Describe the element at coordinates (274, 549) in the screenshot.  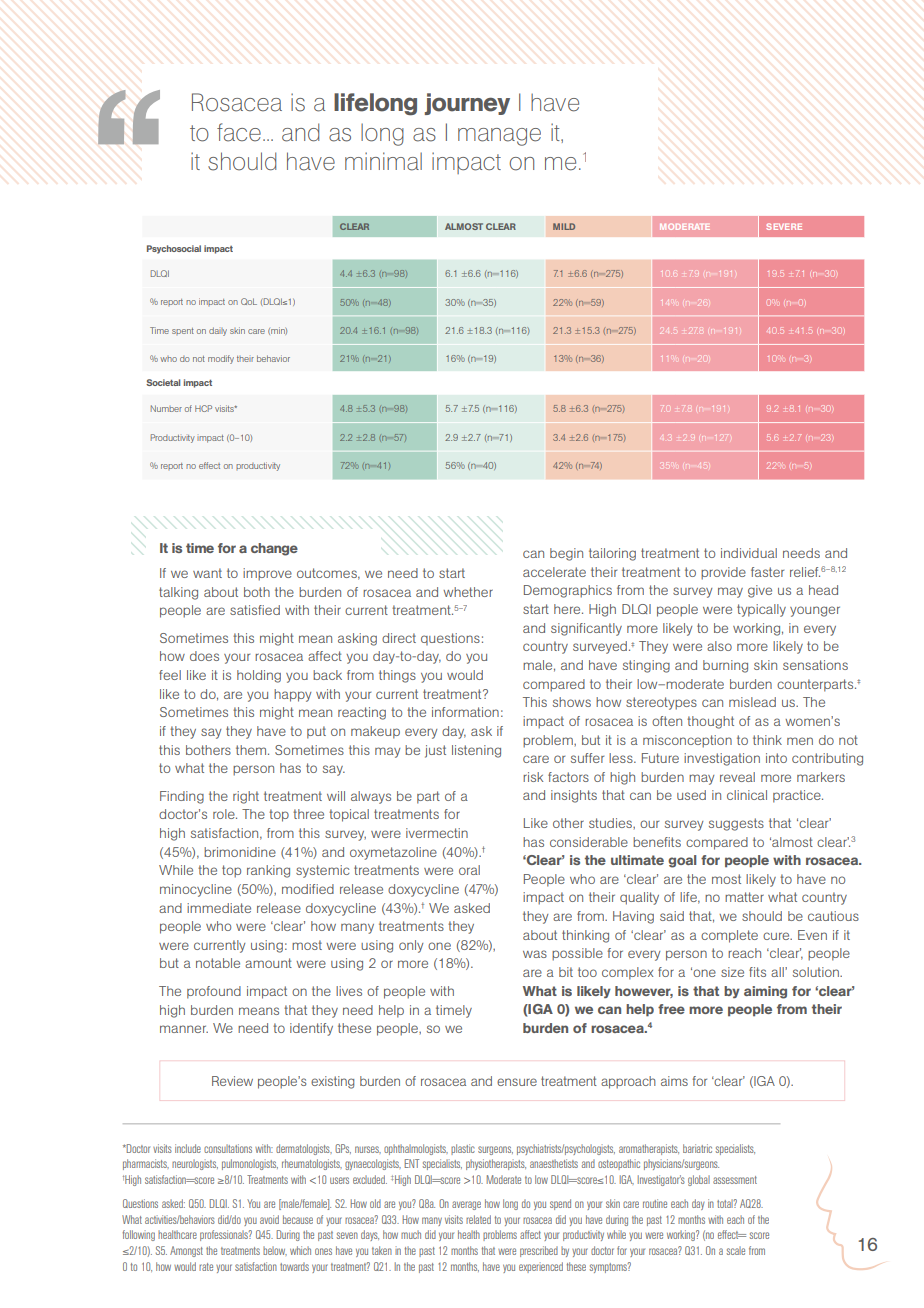
I see `change` at that location.
